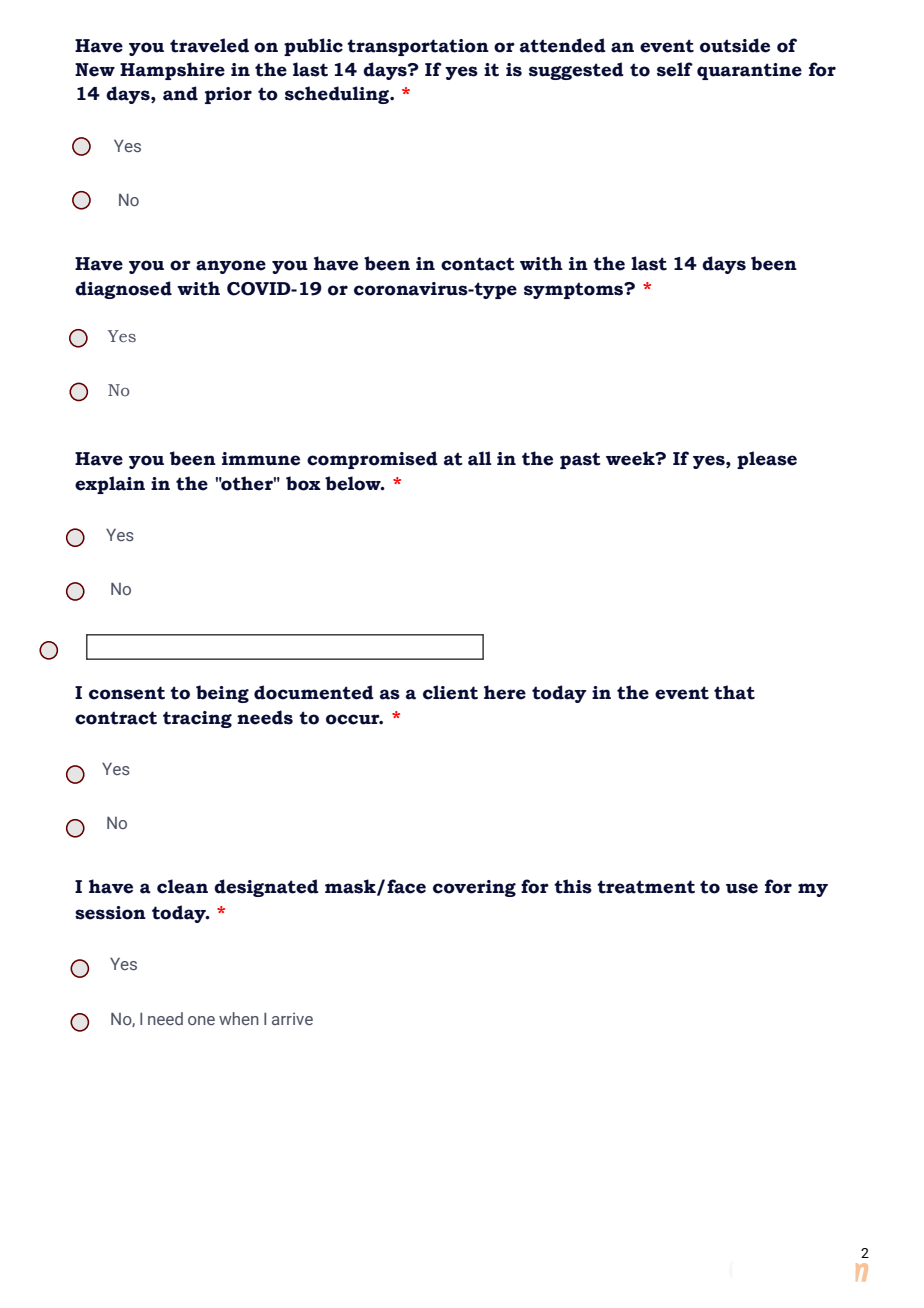  Describe the element at coordinates (182, 886) in the screenshot. I see `clean` at that location.
